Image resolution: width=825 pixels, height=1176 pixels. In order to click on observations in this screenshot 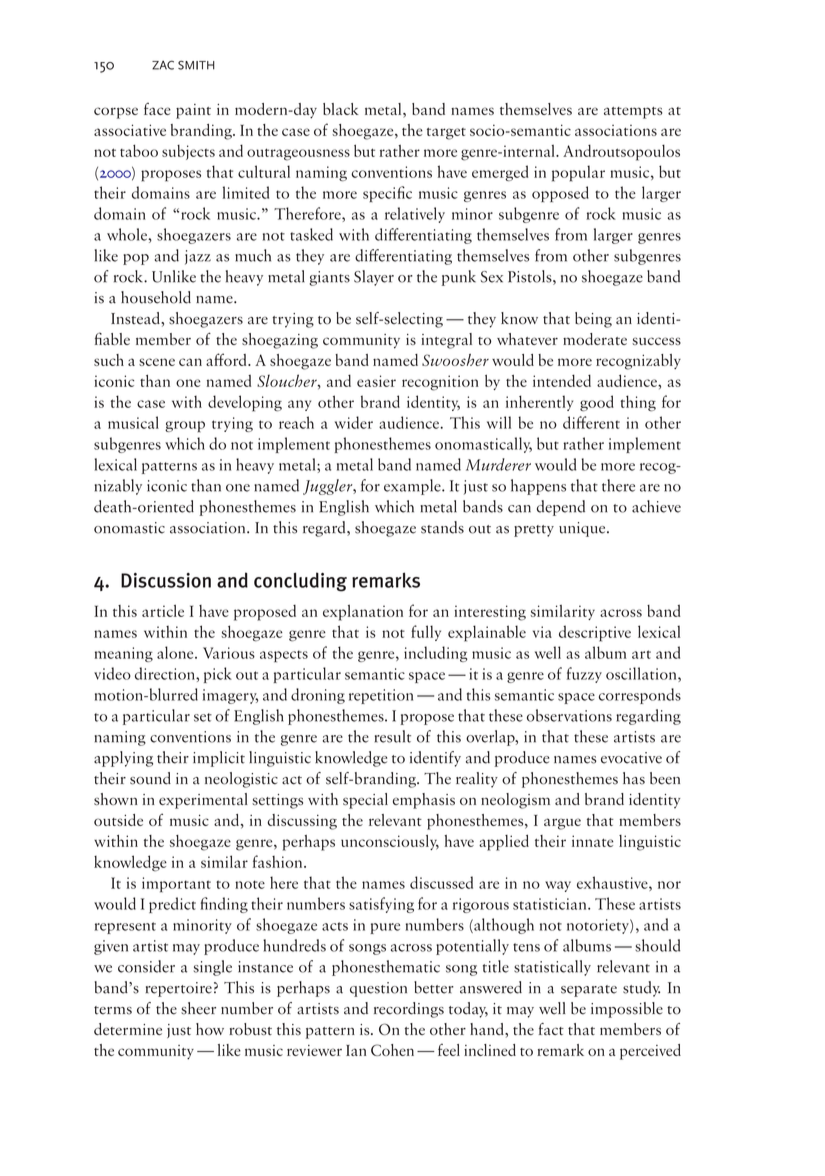, I will do `click(569, 715)`.
